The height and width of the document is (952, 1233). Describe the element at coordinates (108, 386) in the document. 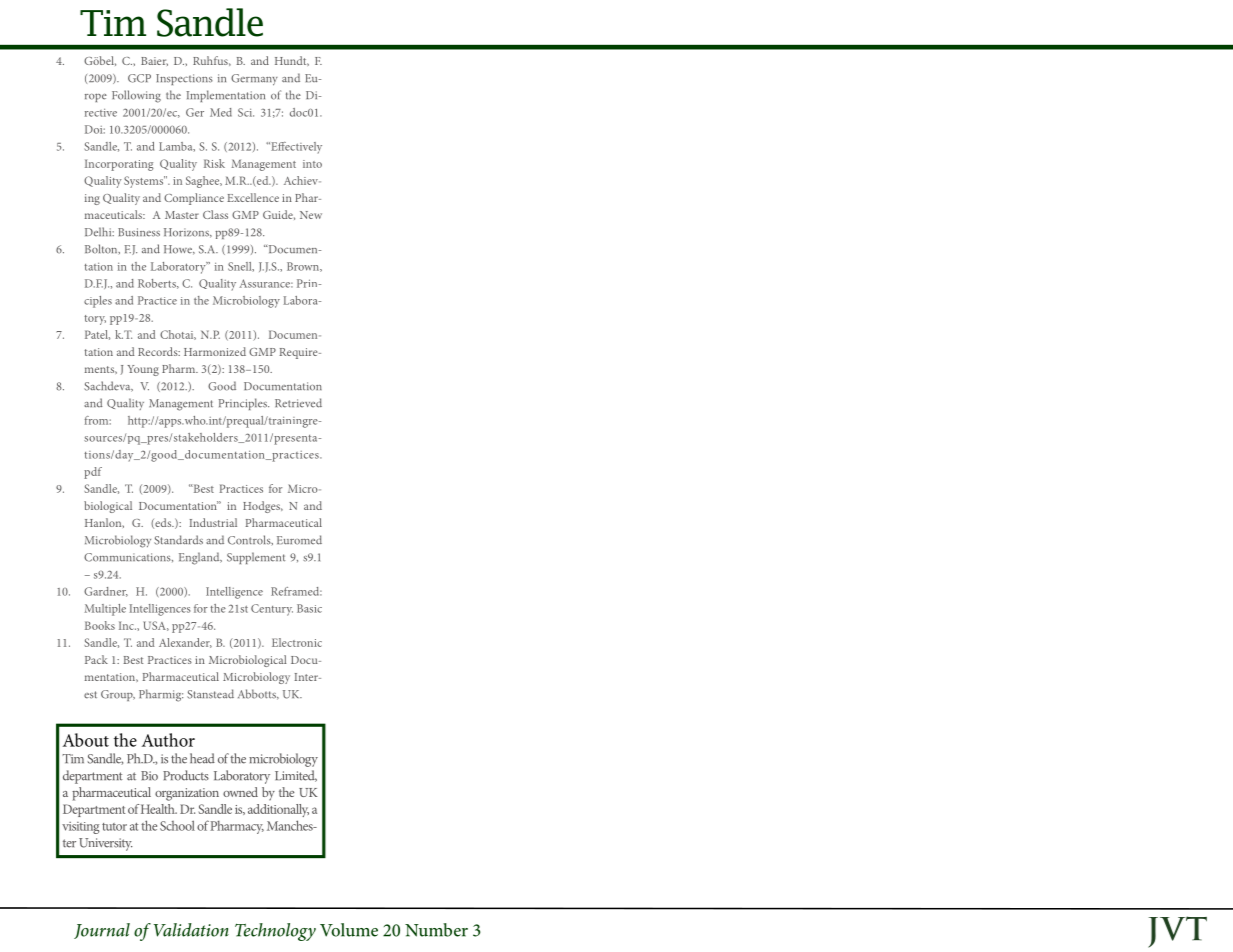

I see `Sachdeva` at that location.
